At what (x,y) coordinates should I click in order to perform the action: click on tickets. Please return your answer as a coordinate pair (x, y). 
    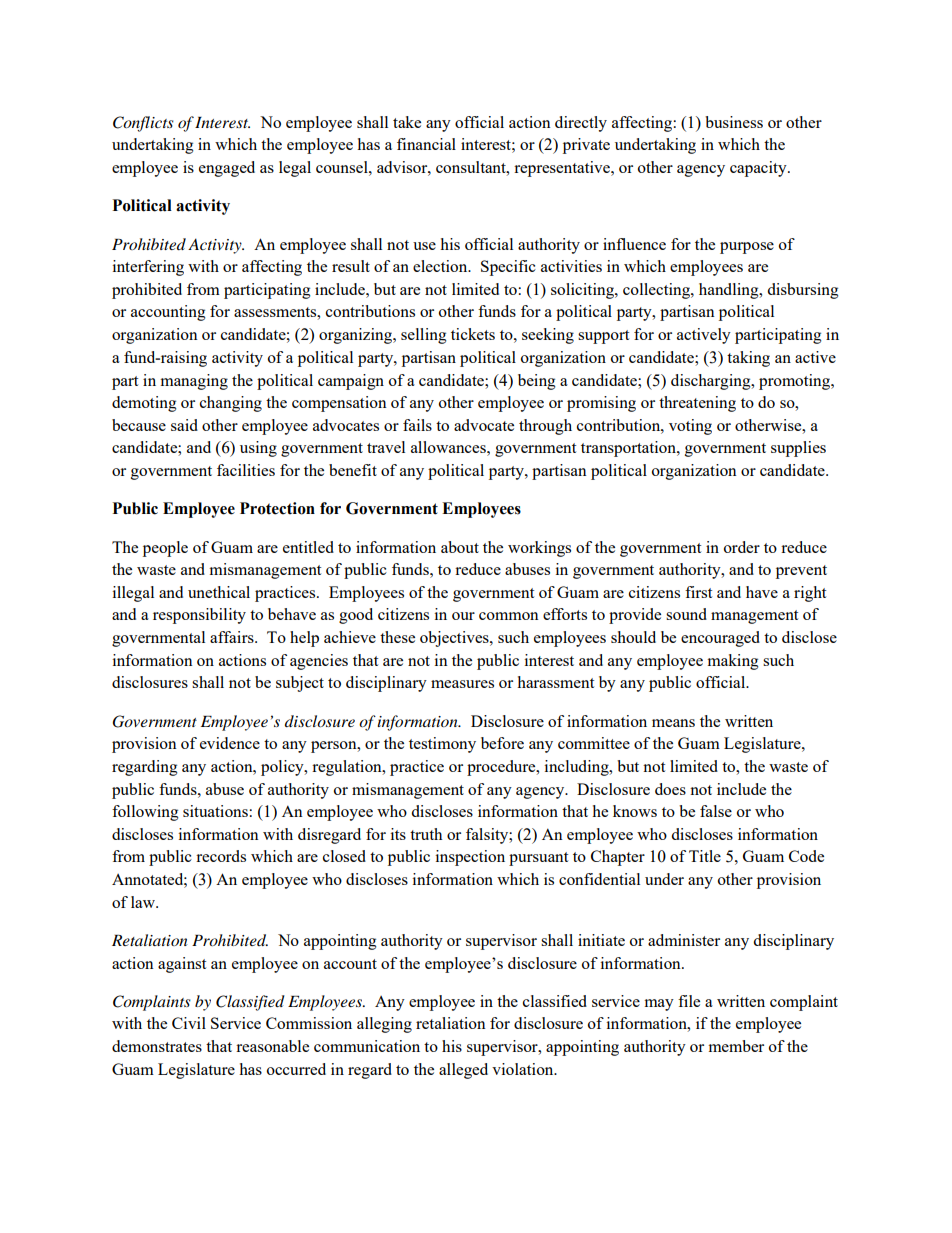
    Looking at the image, I should click on (473, 334).
